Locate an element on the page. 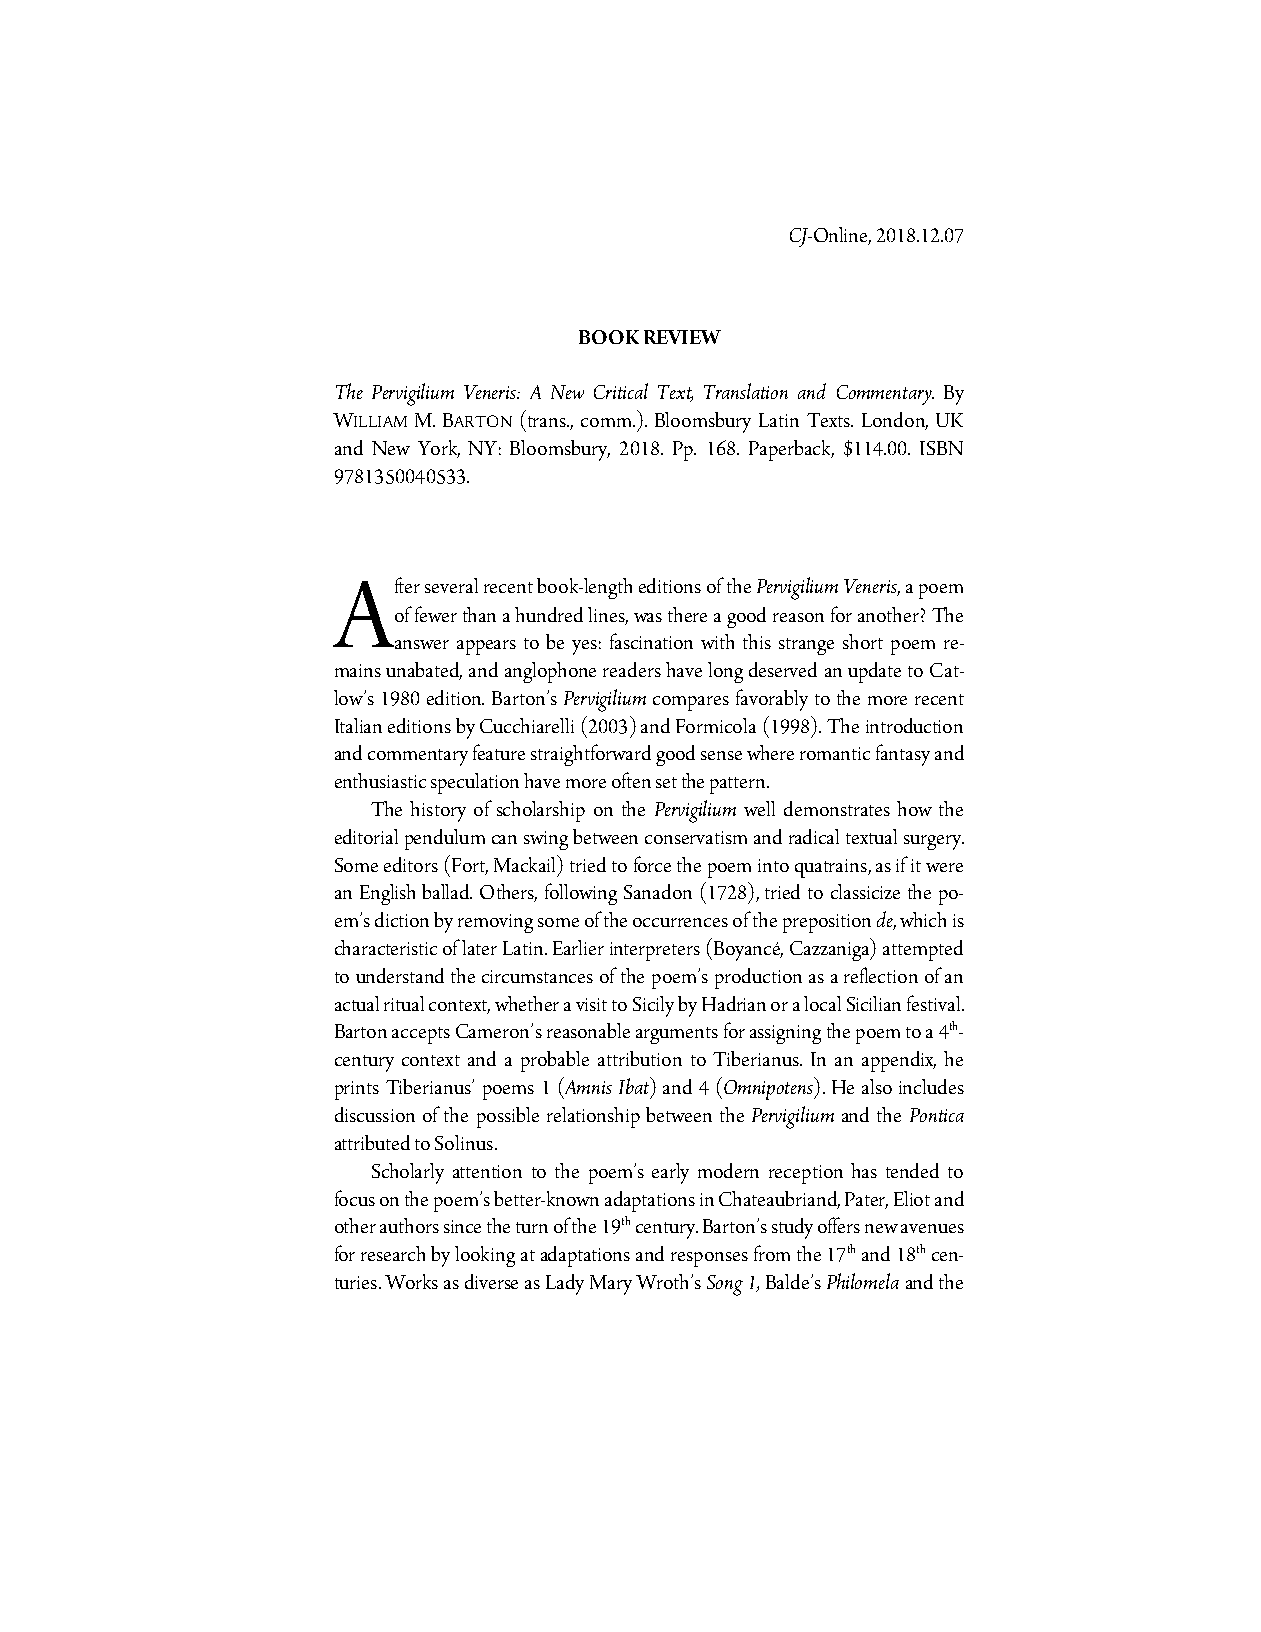  Mary is located at coordinates (611, 1285).
